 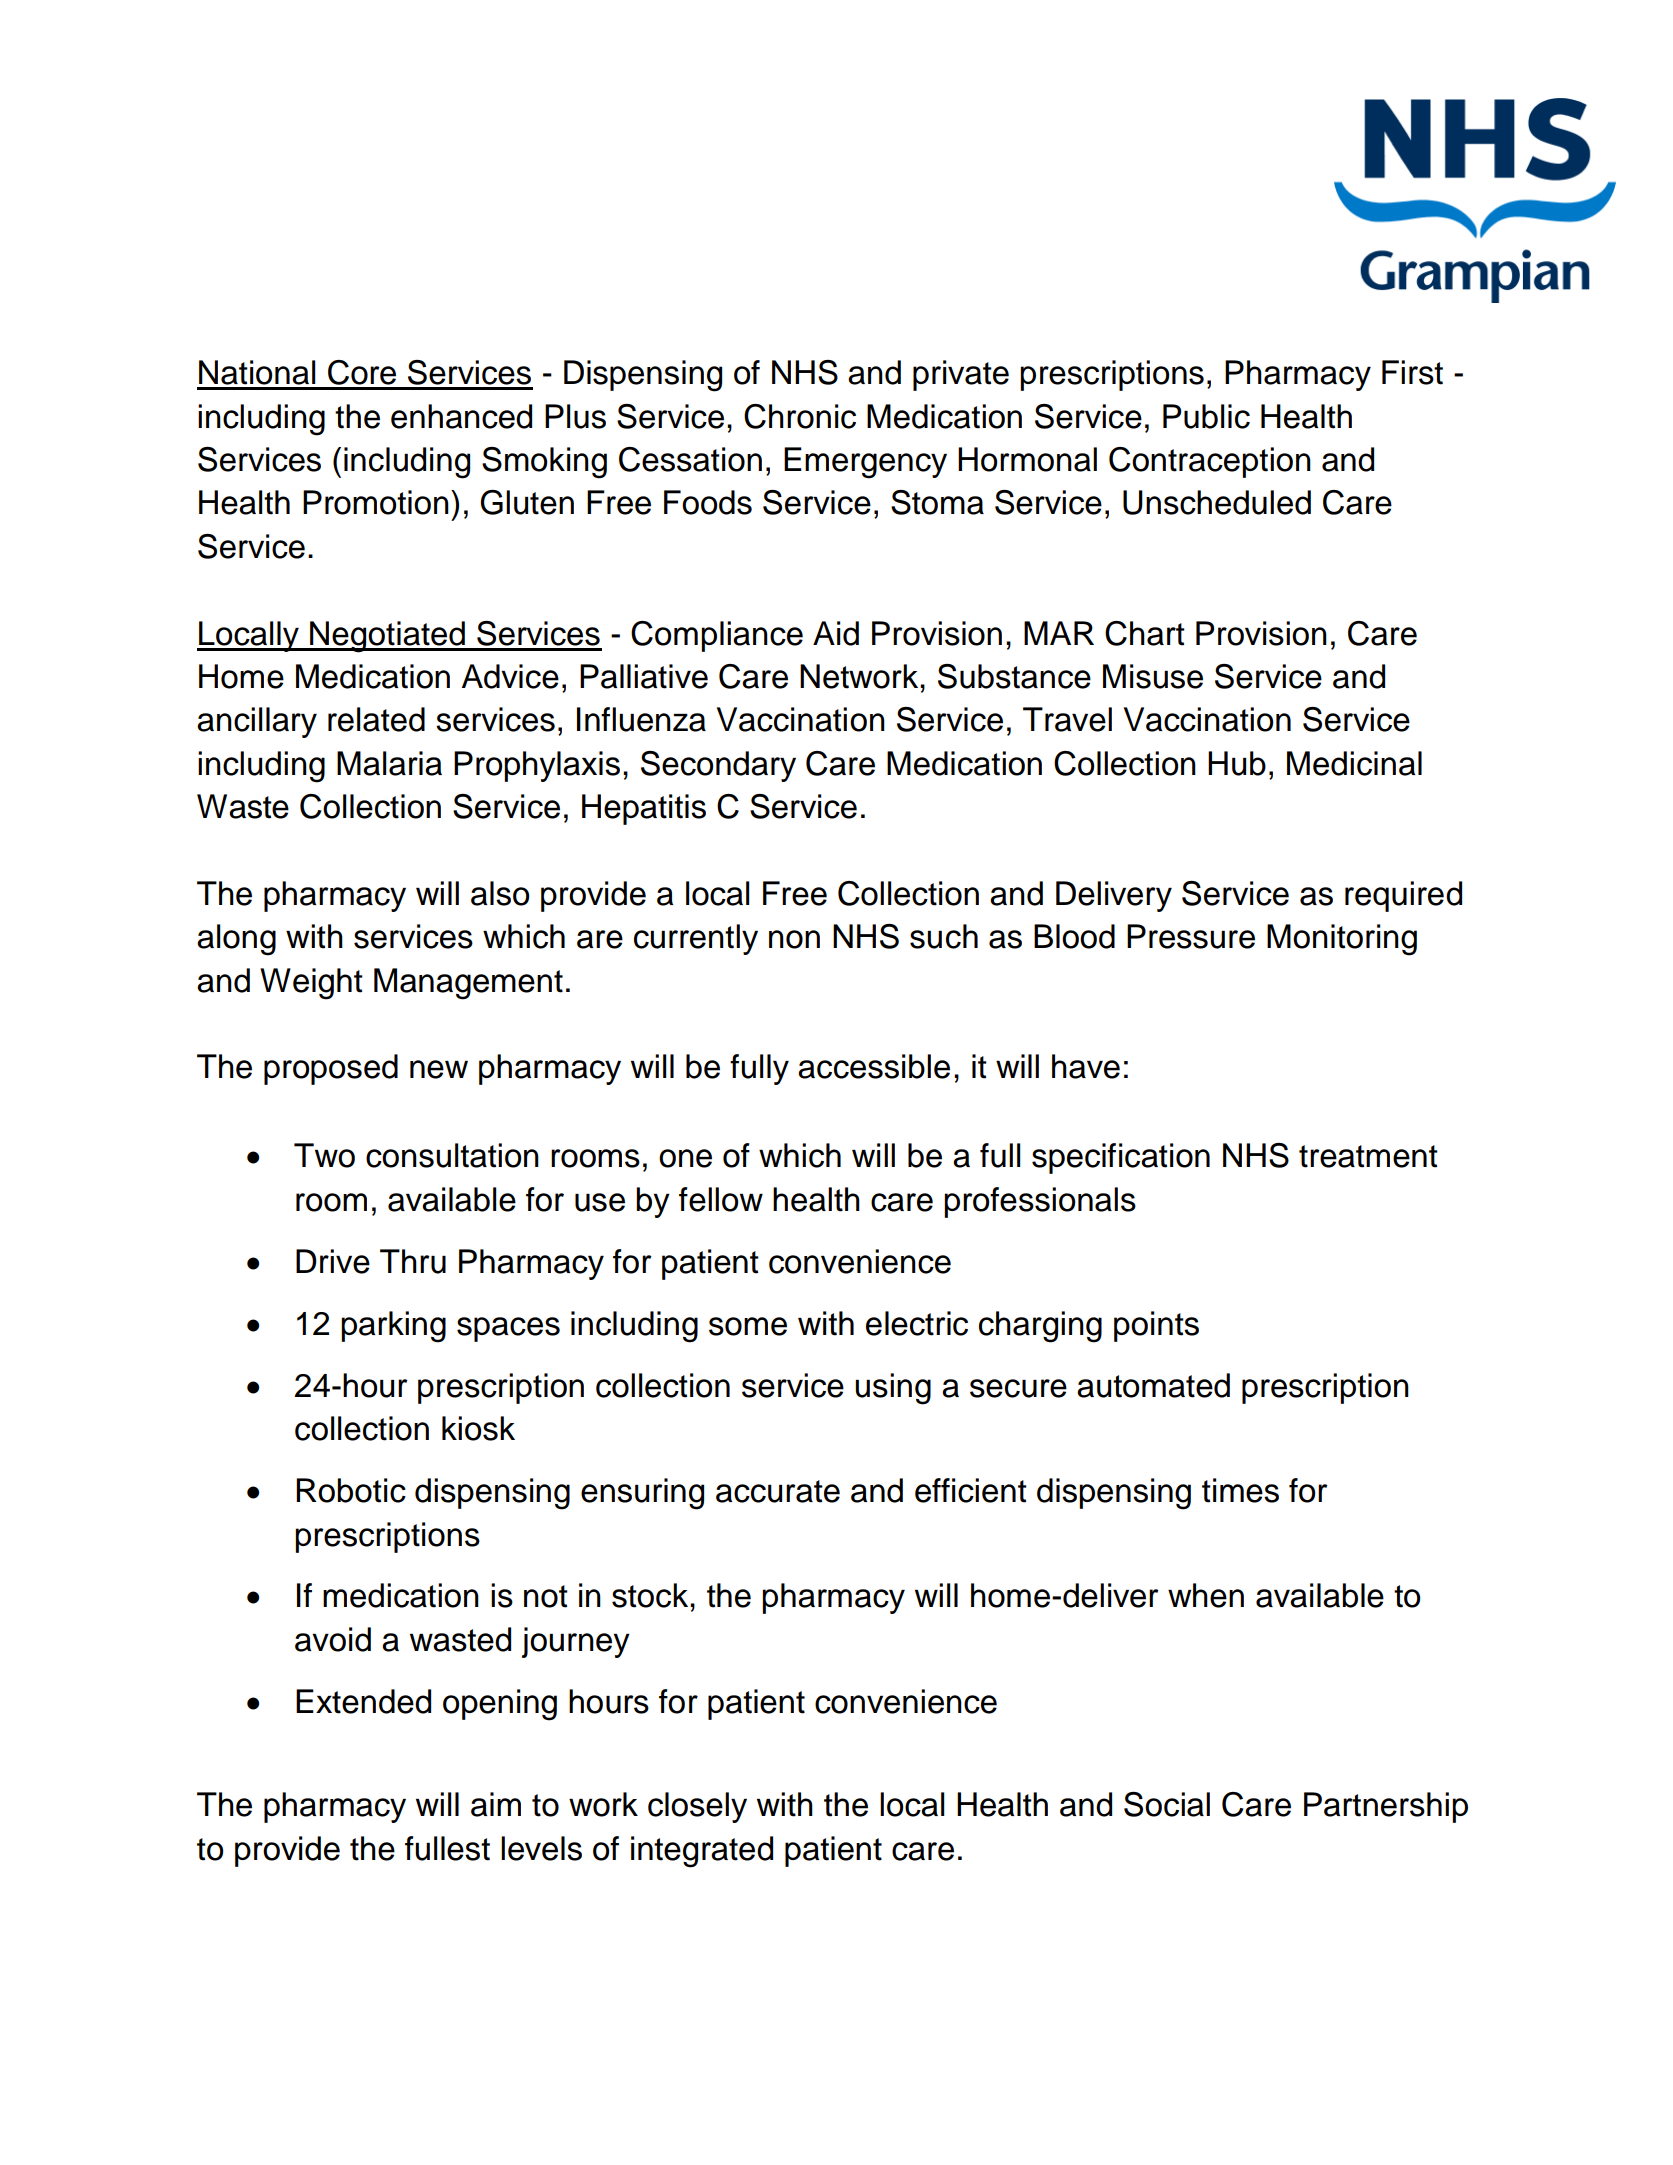 I want to click on treatment, so click(x=1368, y=1156).
